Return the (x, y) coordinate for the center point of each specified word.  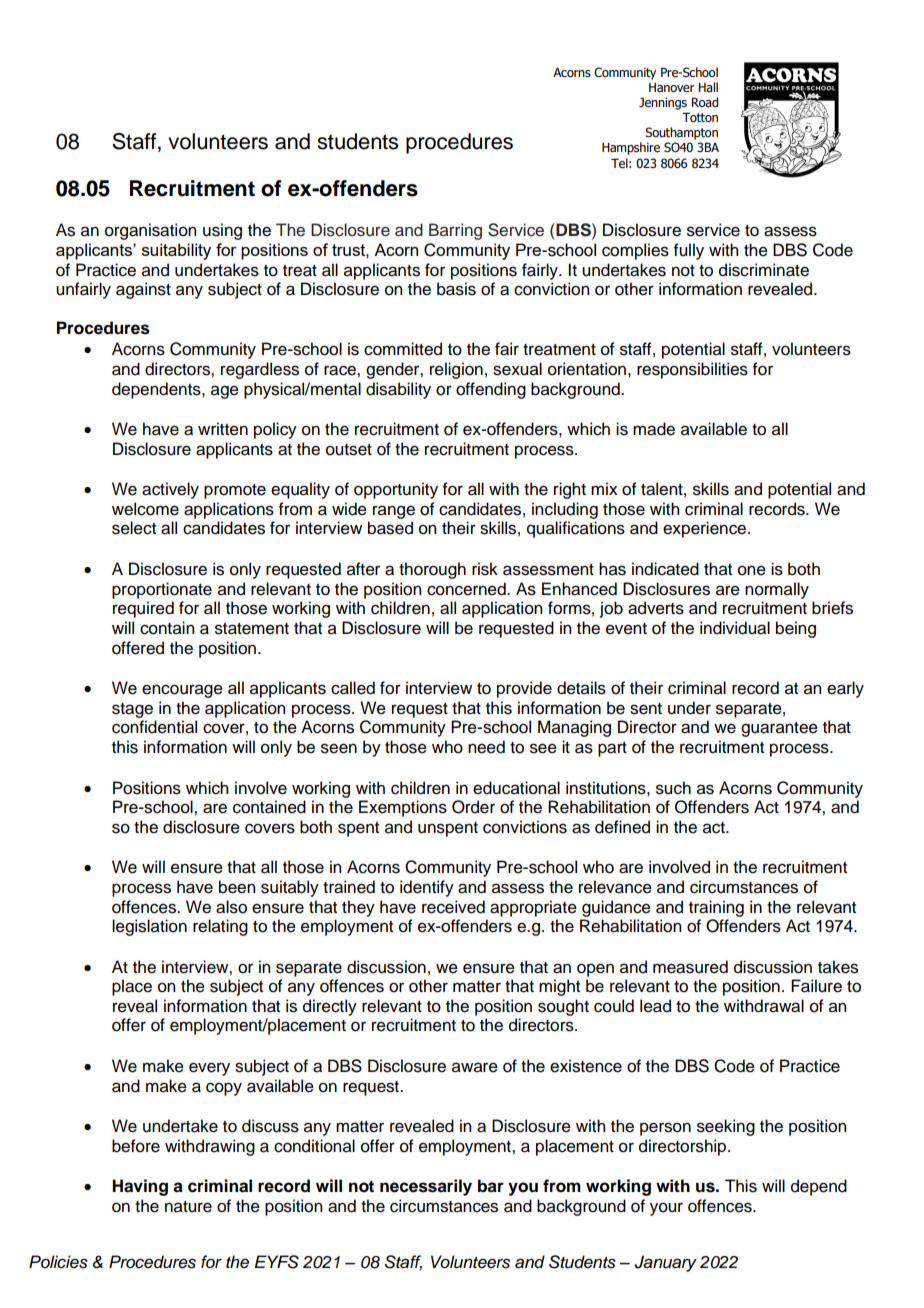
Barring (455, 231)
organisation (150, 231)
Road (704, 102)
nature (188, 1207)
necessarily (426, 1187)
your (666, 1209)
